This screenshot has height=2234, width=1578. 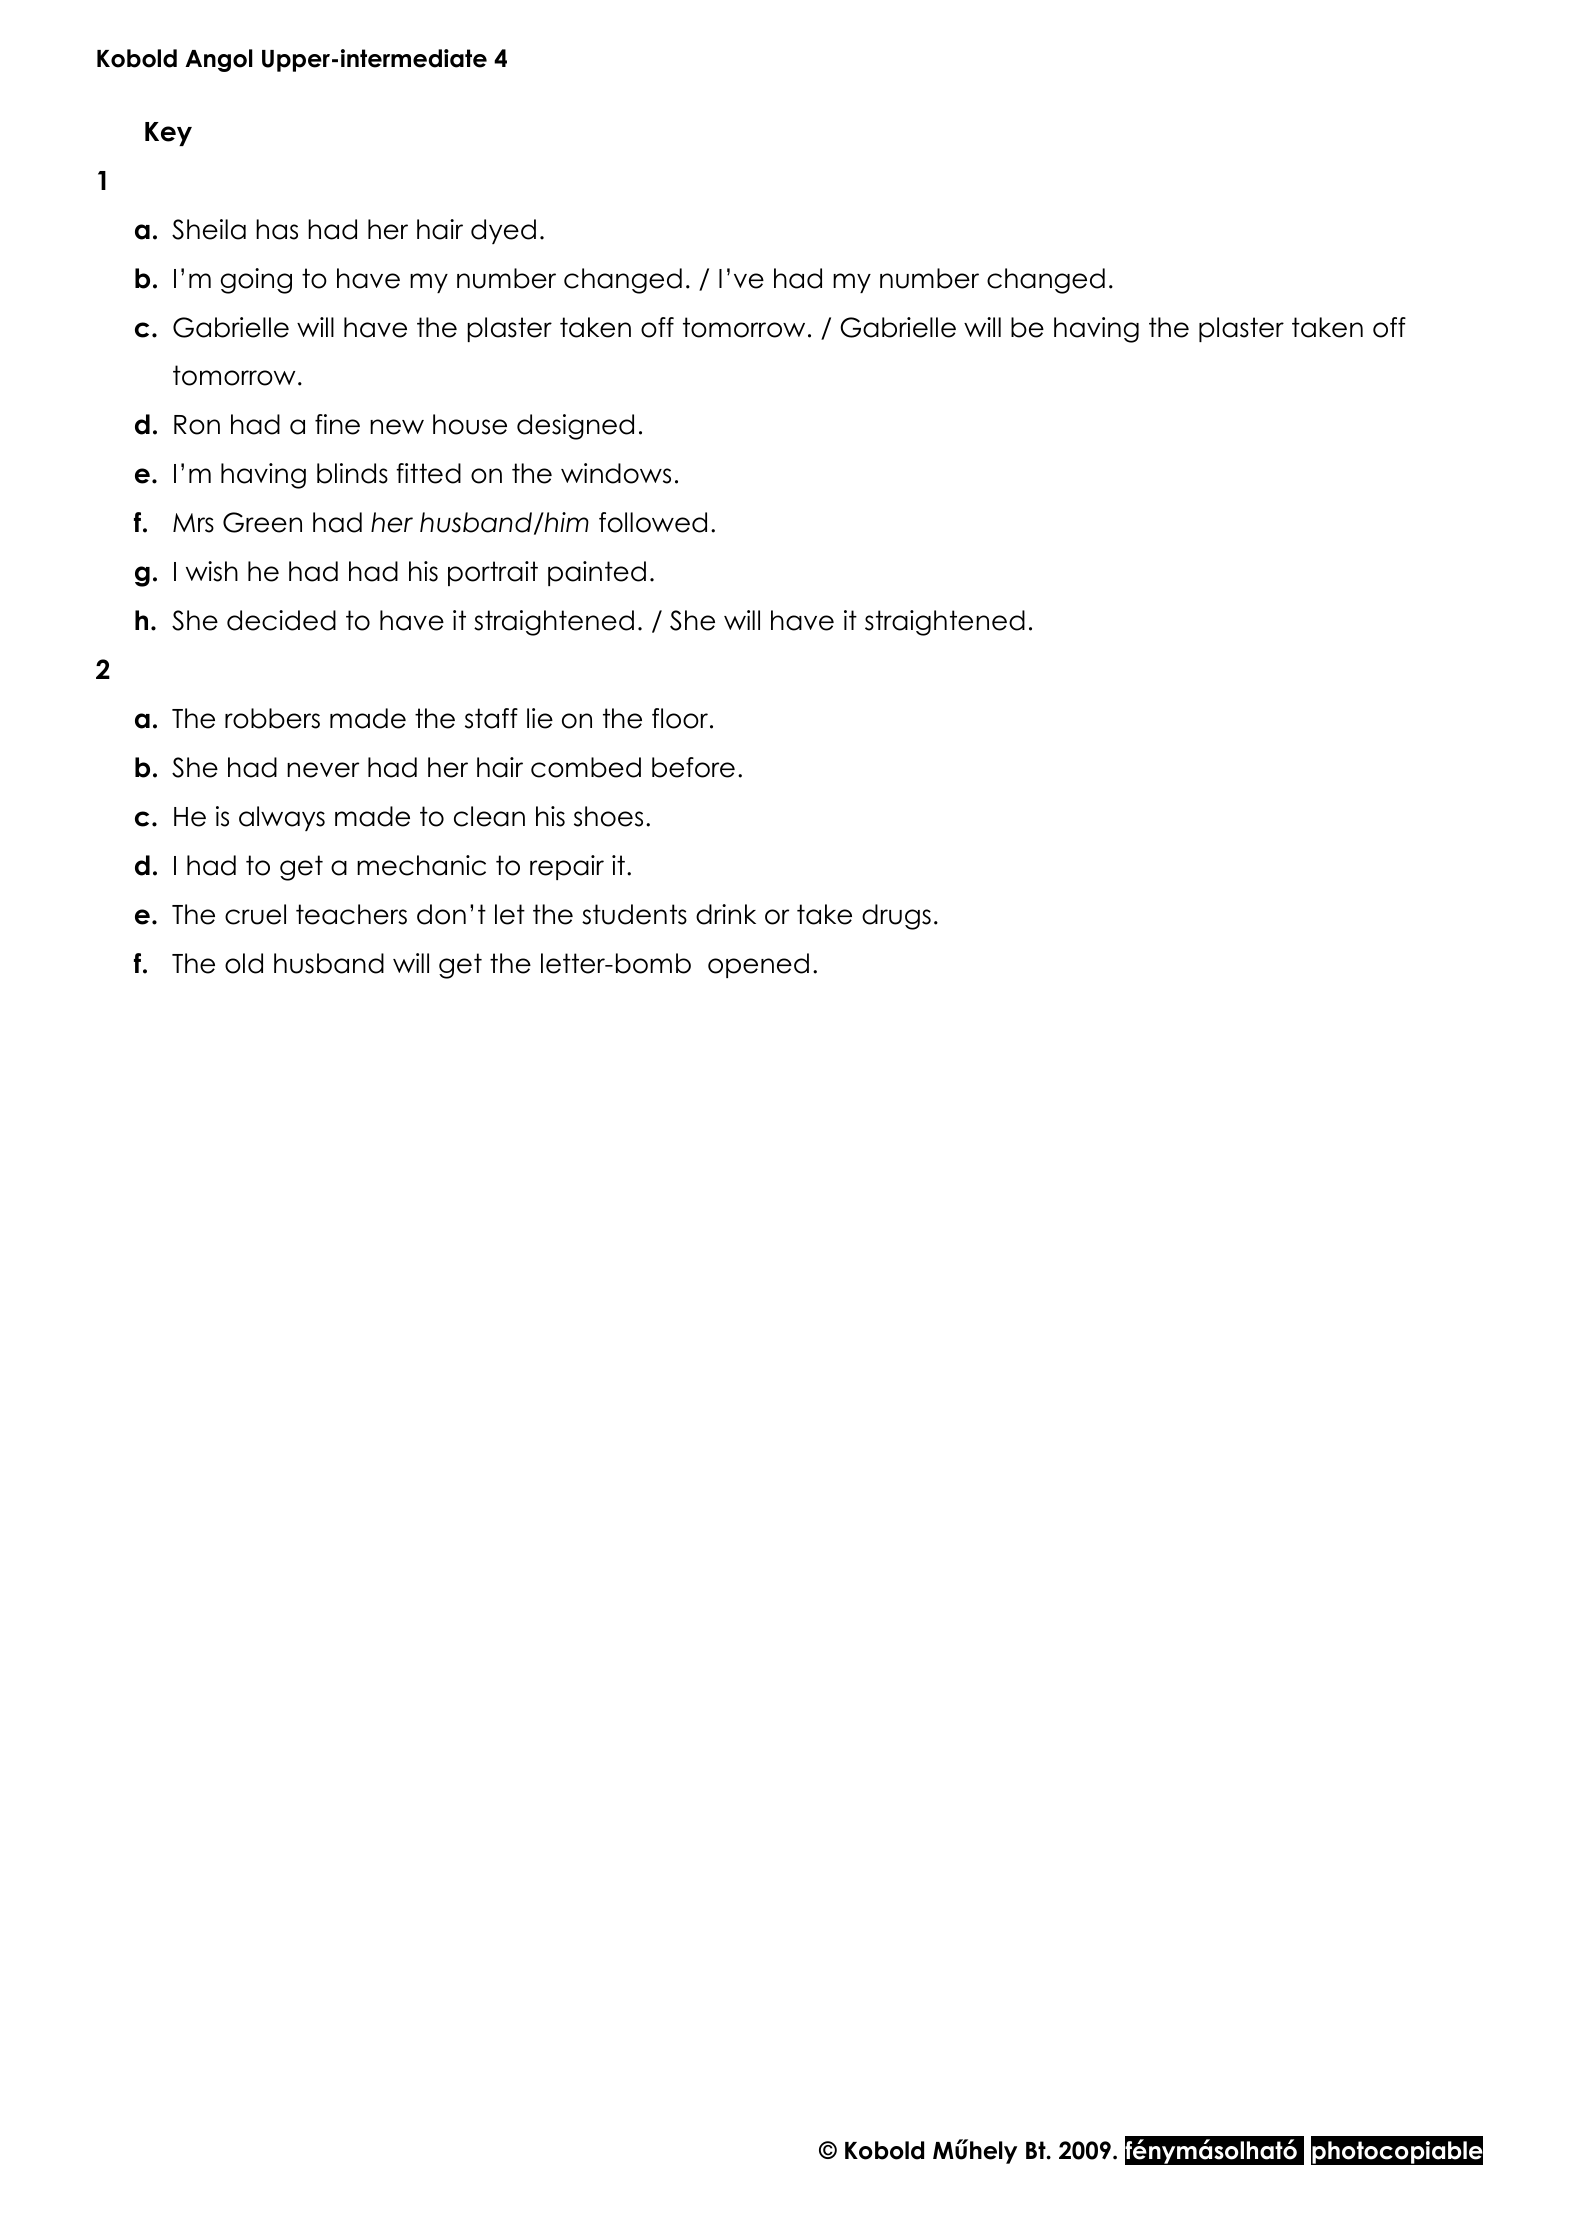 What do you see at coordinates (197, 425) in the screenshot?
I see `Ron` at bounding box center [197, 425].
